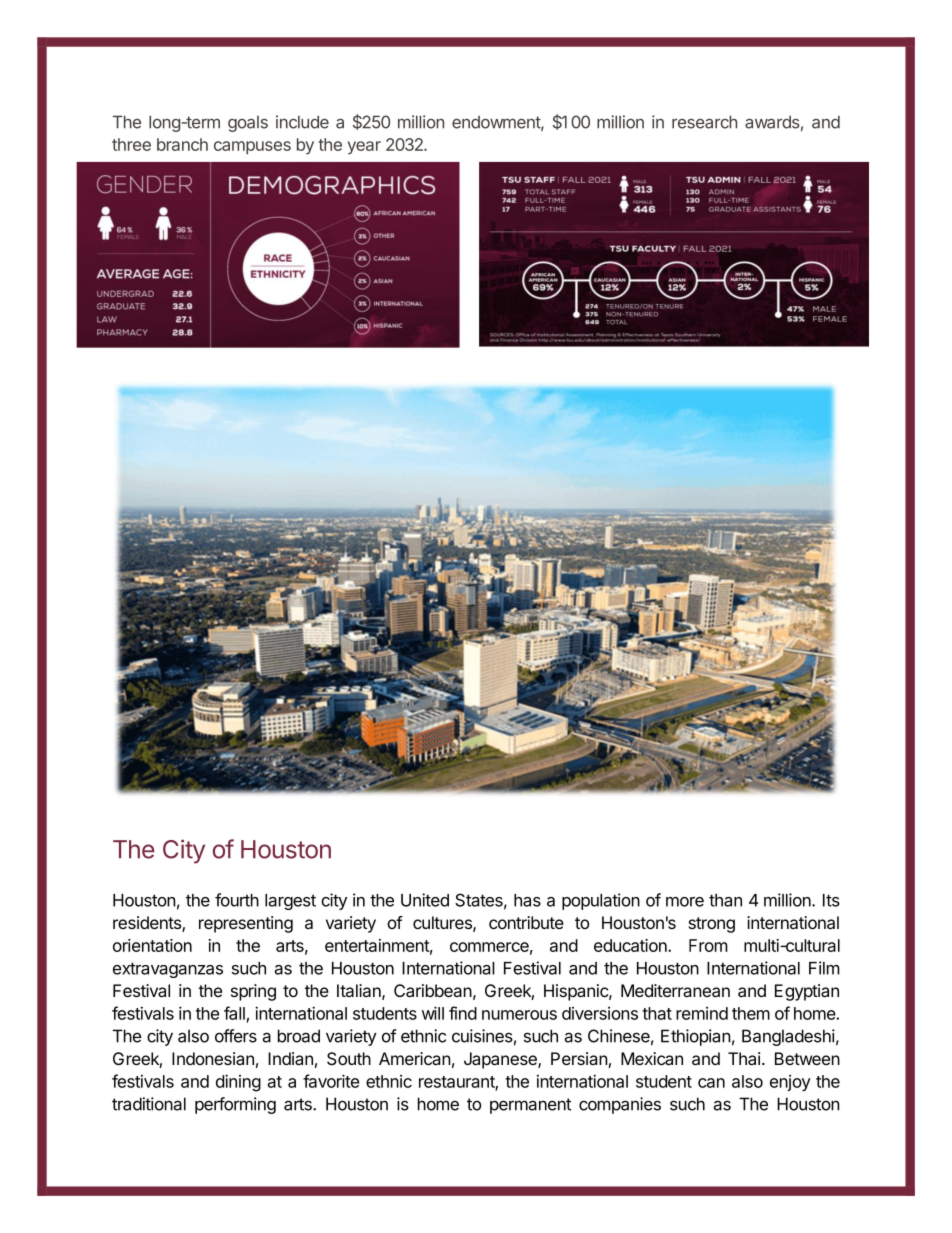 This image has height=1233, width=952. I want to click on dining, so click(238, 1083).
